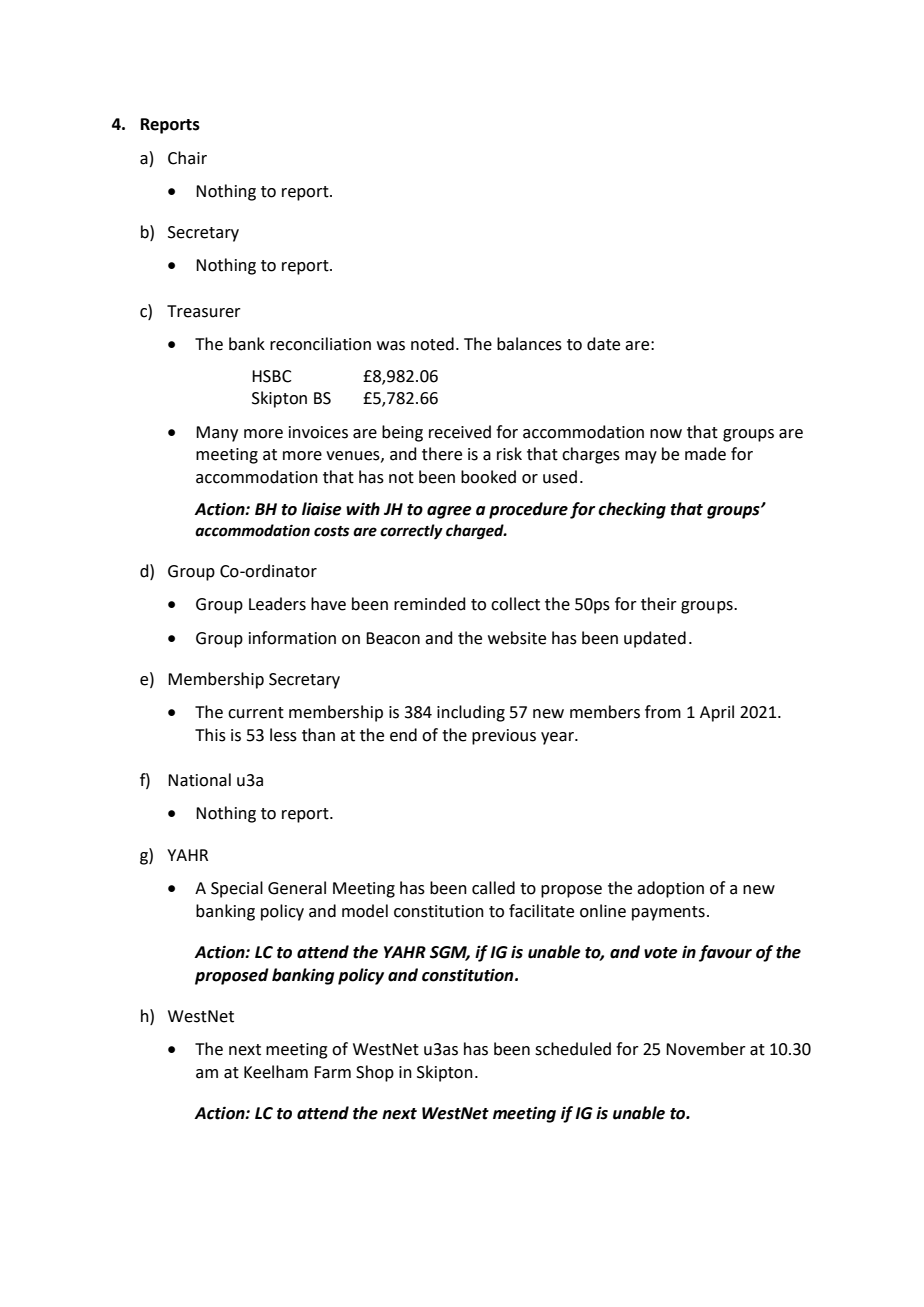 This page has height=1307, width=924. Describe the element at coordinates (504, 737) in the page. I see `previous` at that location.
